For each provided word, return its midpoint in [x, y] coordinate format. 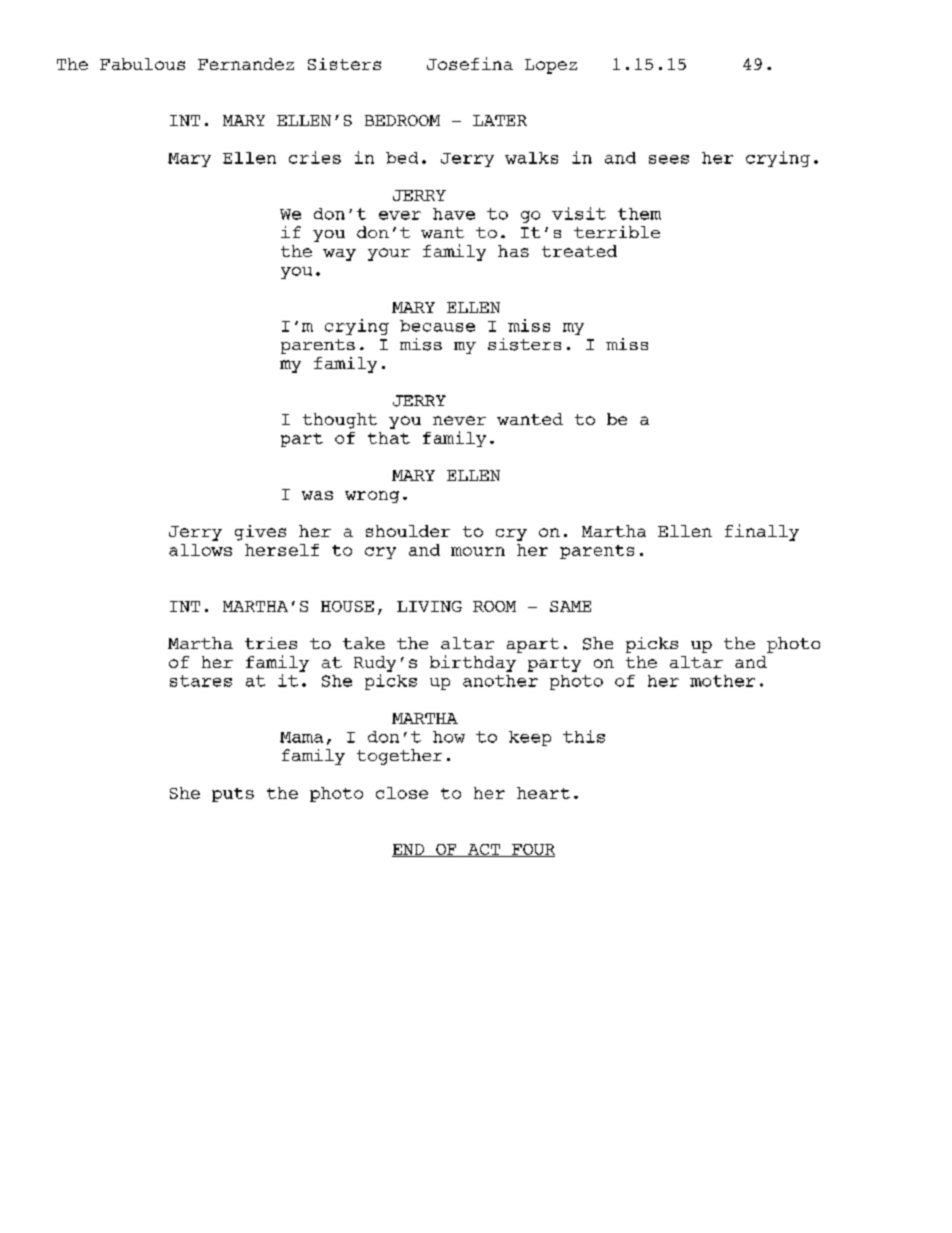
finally [762, 532]
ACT [484, 850]
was [317, 495]
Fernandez [246, 64]
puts [233, 795]
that [389, 438]
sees [669, 159]
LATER [500, 120]
